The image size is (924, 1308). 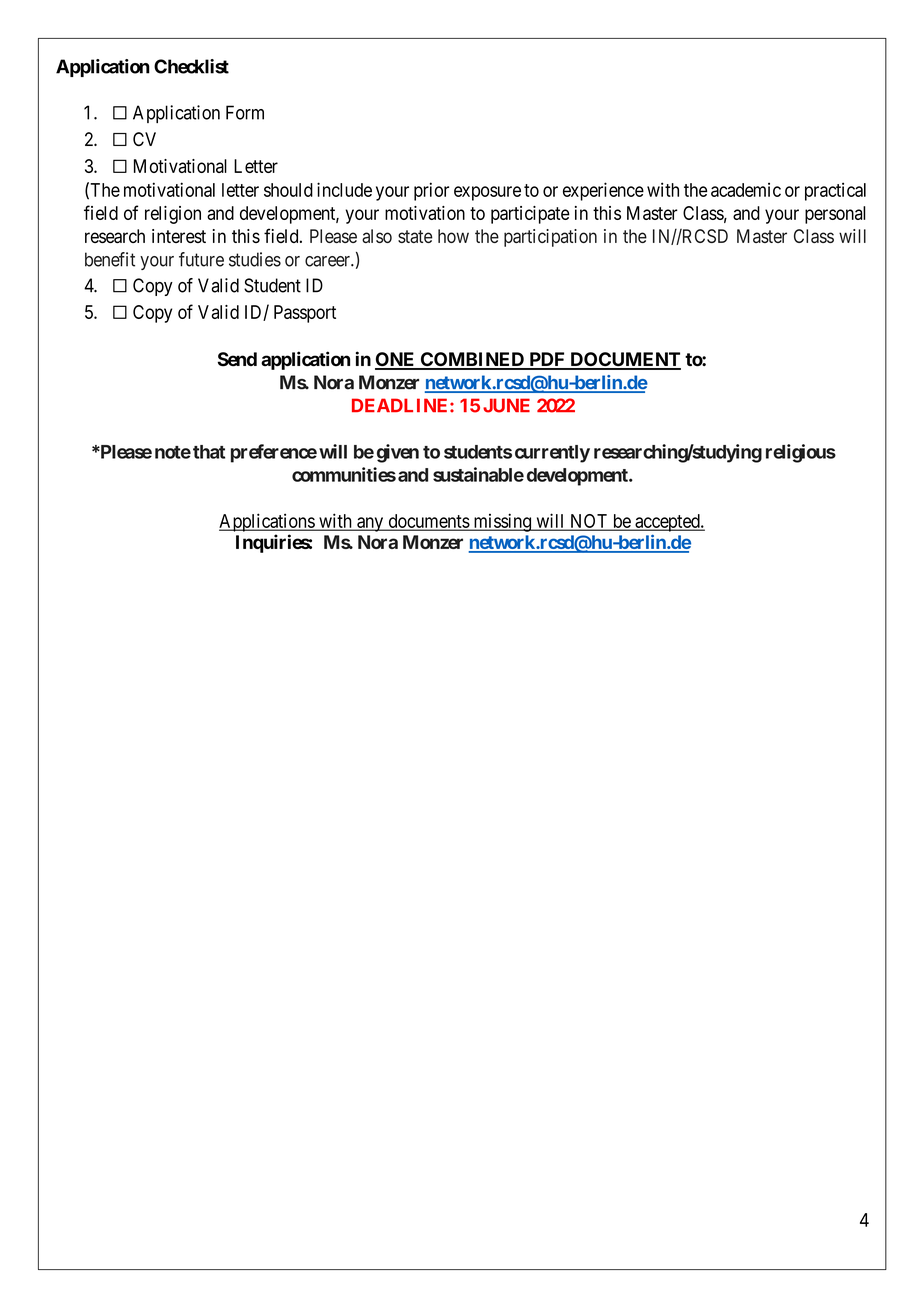 What do you see at coordinates (746, 190) in the screenshot?
I see `academic` at bounding box center [746, 190].
